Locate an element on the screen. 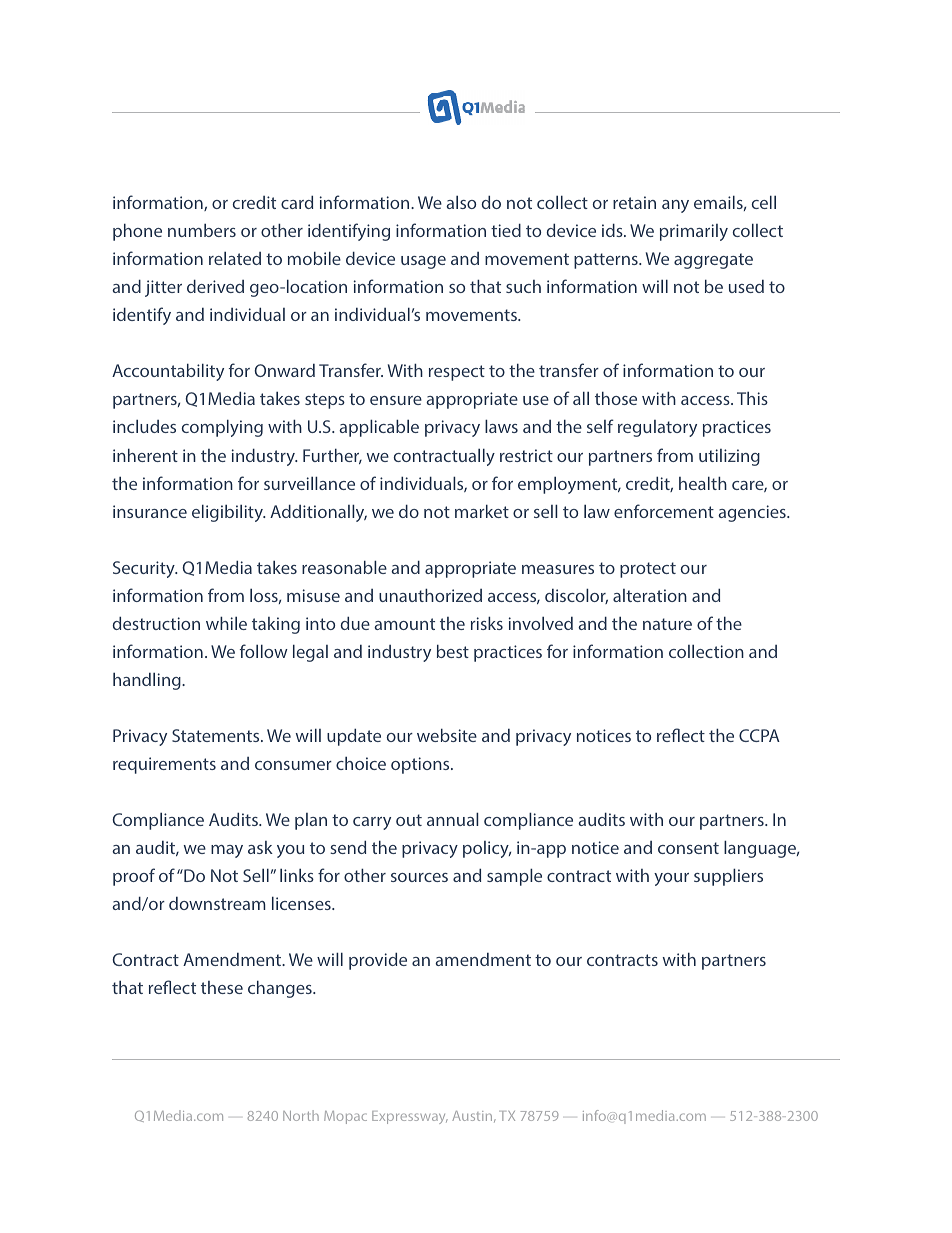  sources is located at coordinates (419, 877).
